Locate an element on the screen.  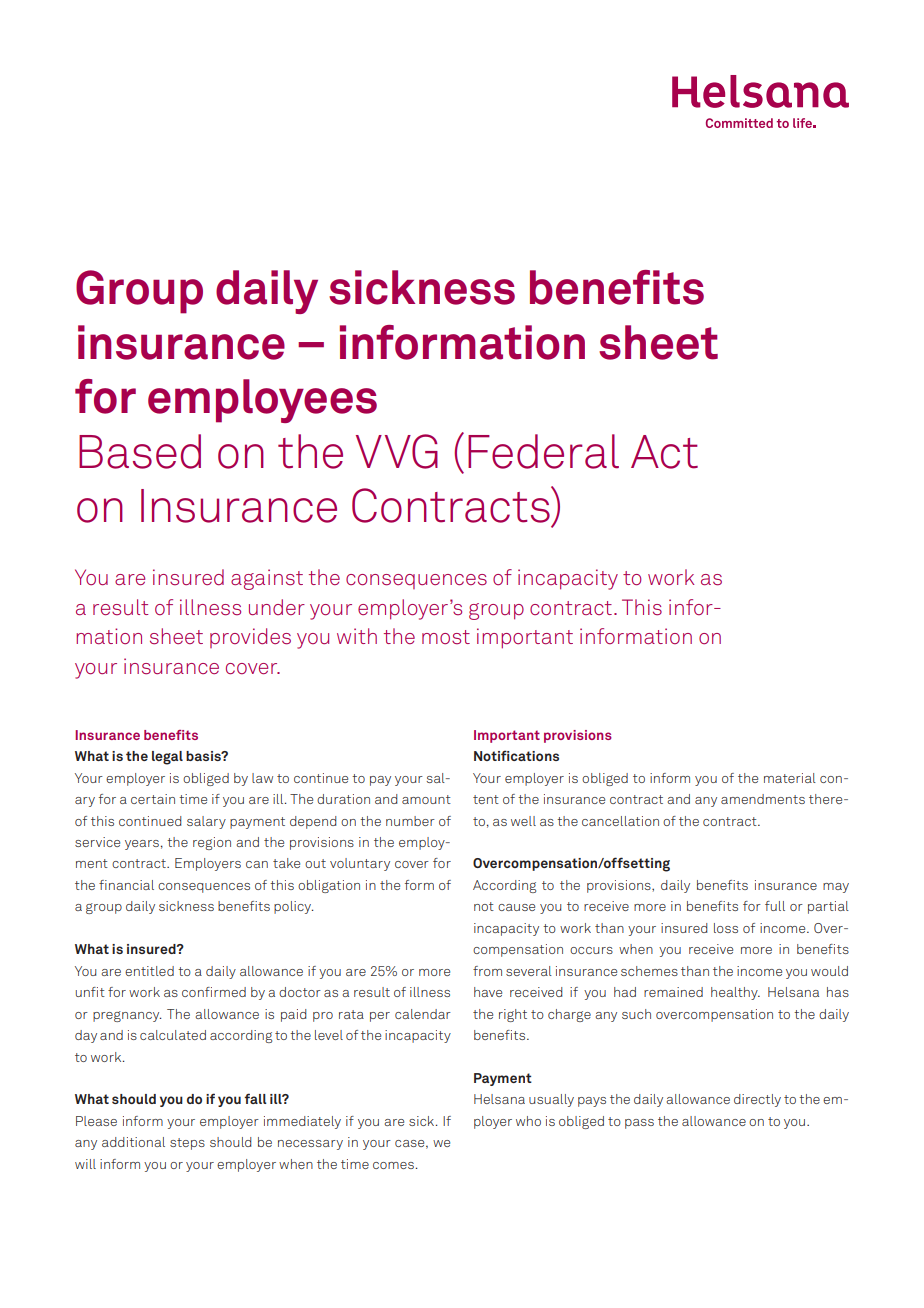
certain is located at coordinates (153, 799).
